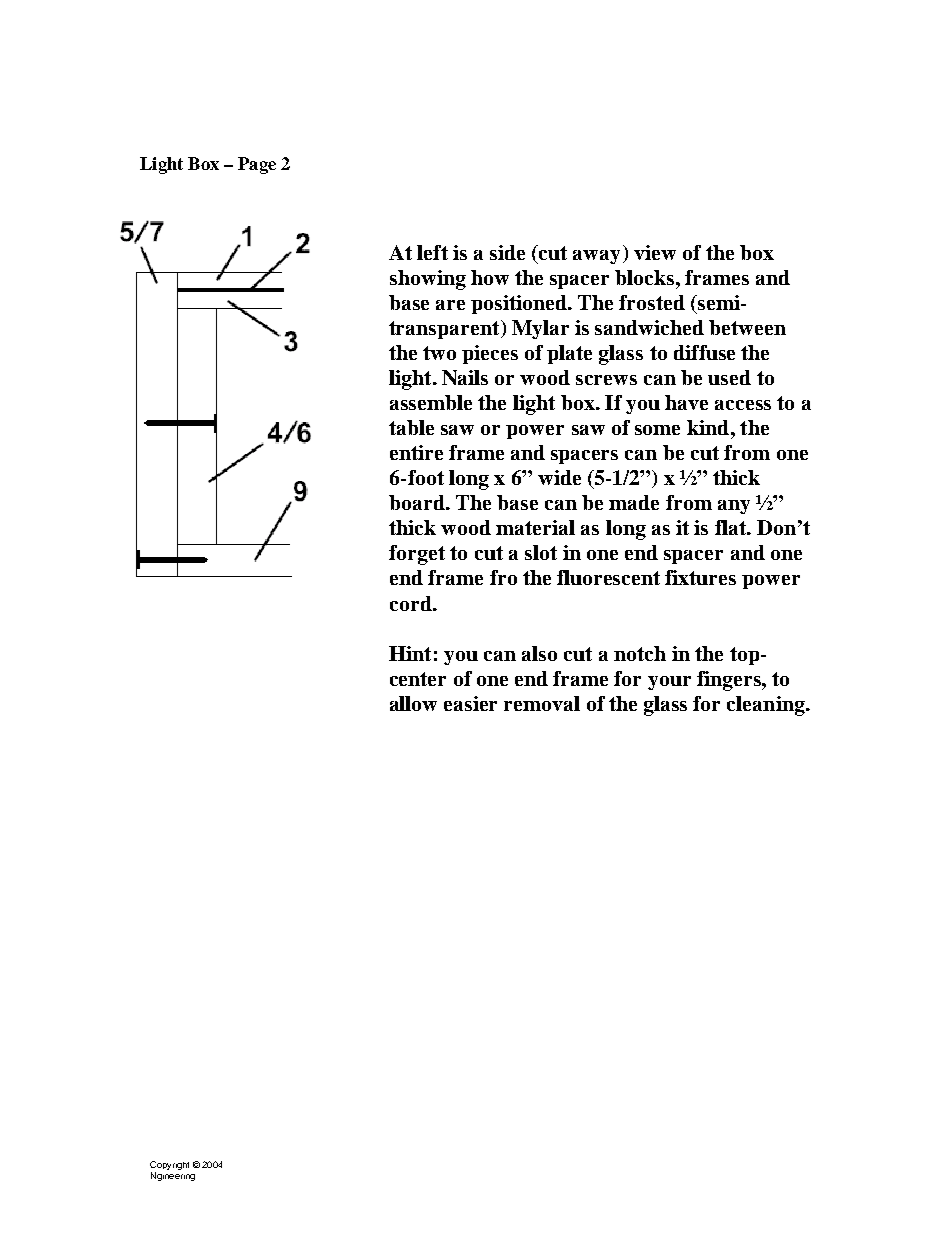 Image resolution: width=952 pixels, height=1233 pixels. What do you see at coordinates (767, 706) in the screenshot?
I see `cleaning` at bounding box center [767, 706].
